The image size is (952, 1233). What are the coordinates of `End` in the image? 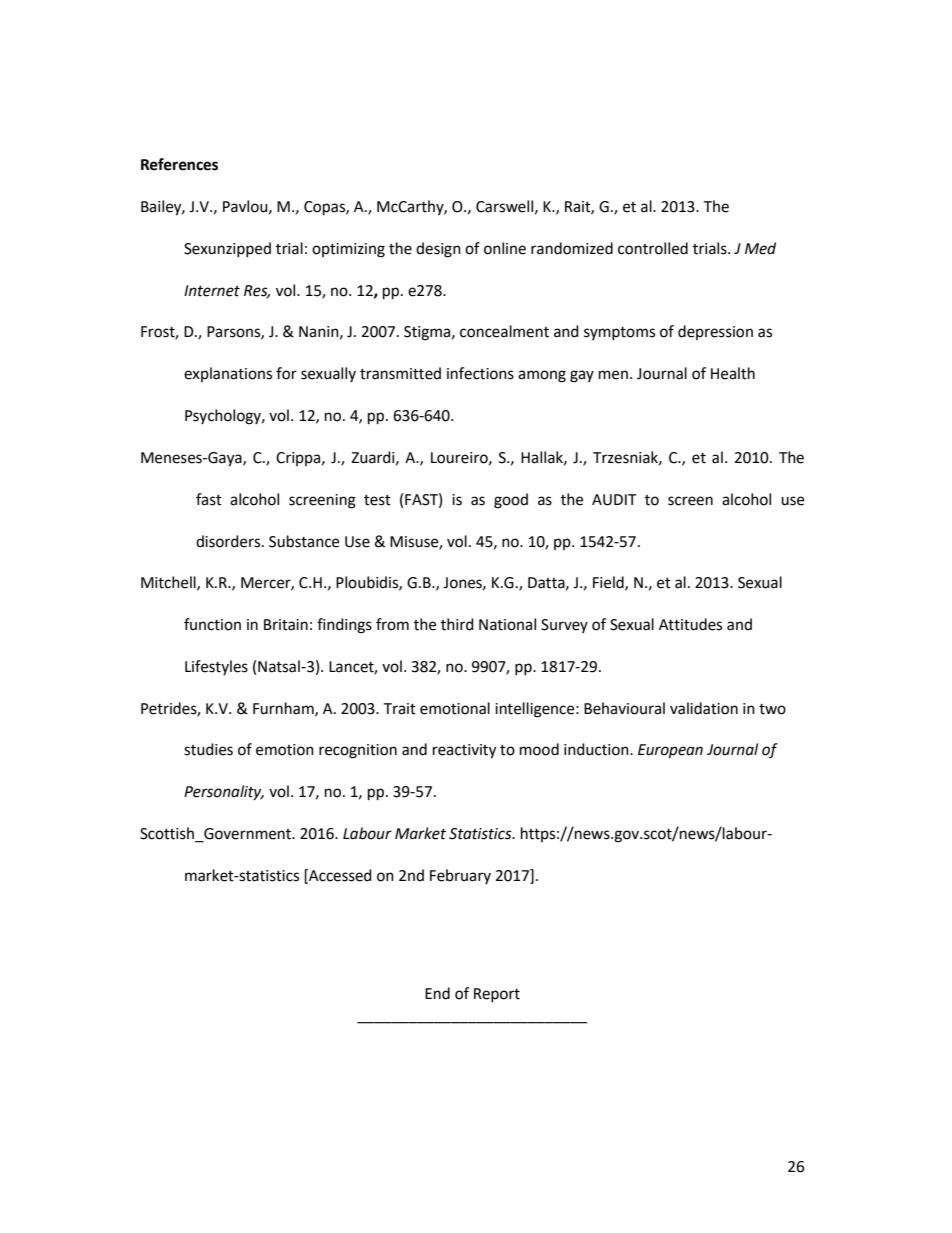 It's located at (437, 993).
